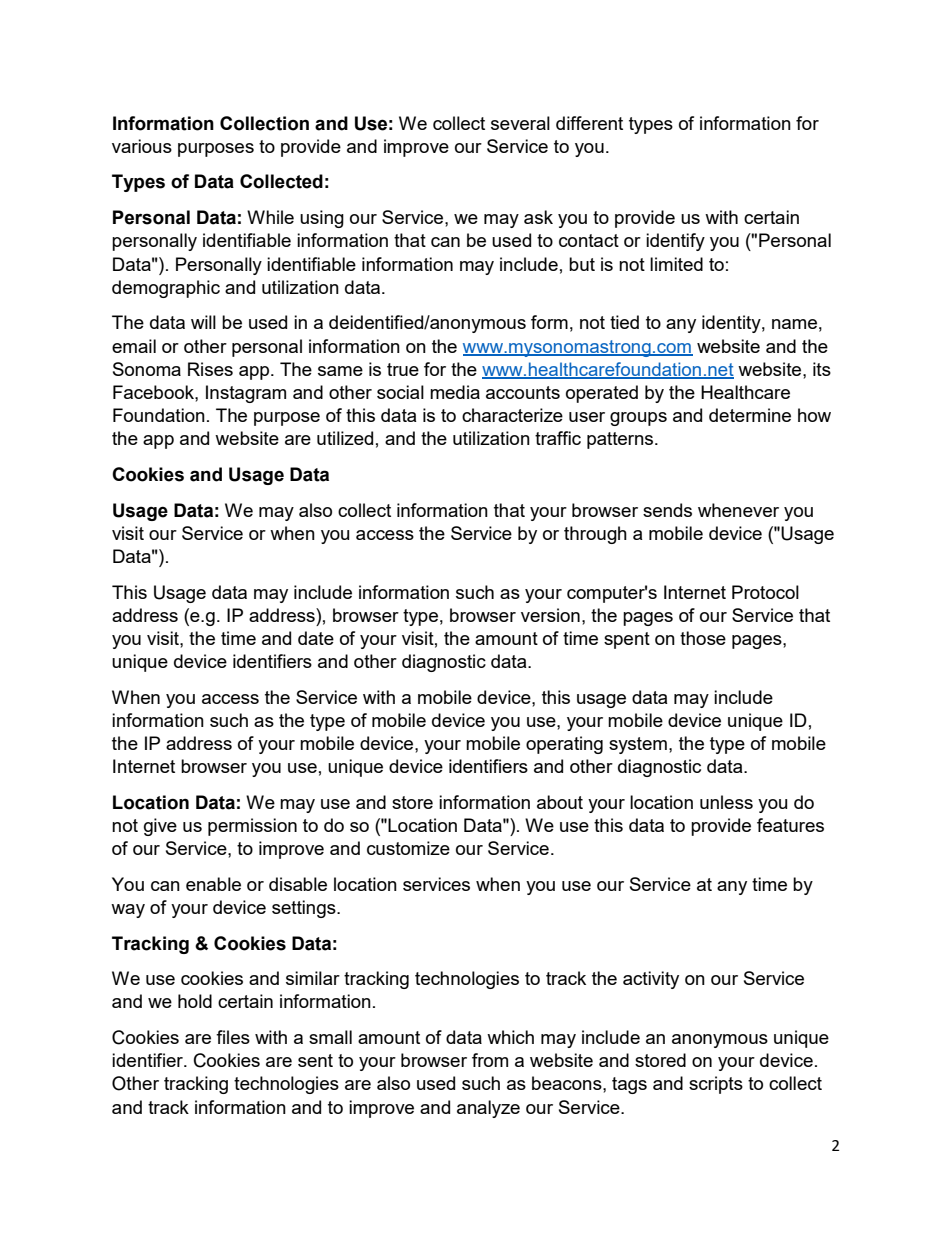 The height and width of the image is (1233, 952). Describe the element at coordinates (765, 592) in the image. I see `Protocol` at that location.
